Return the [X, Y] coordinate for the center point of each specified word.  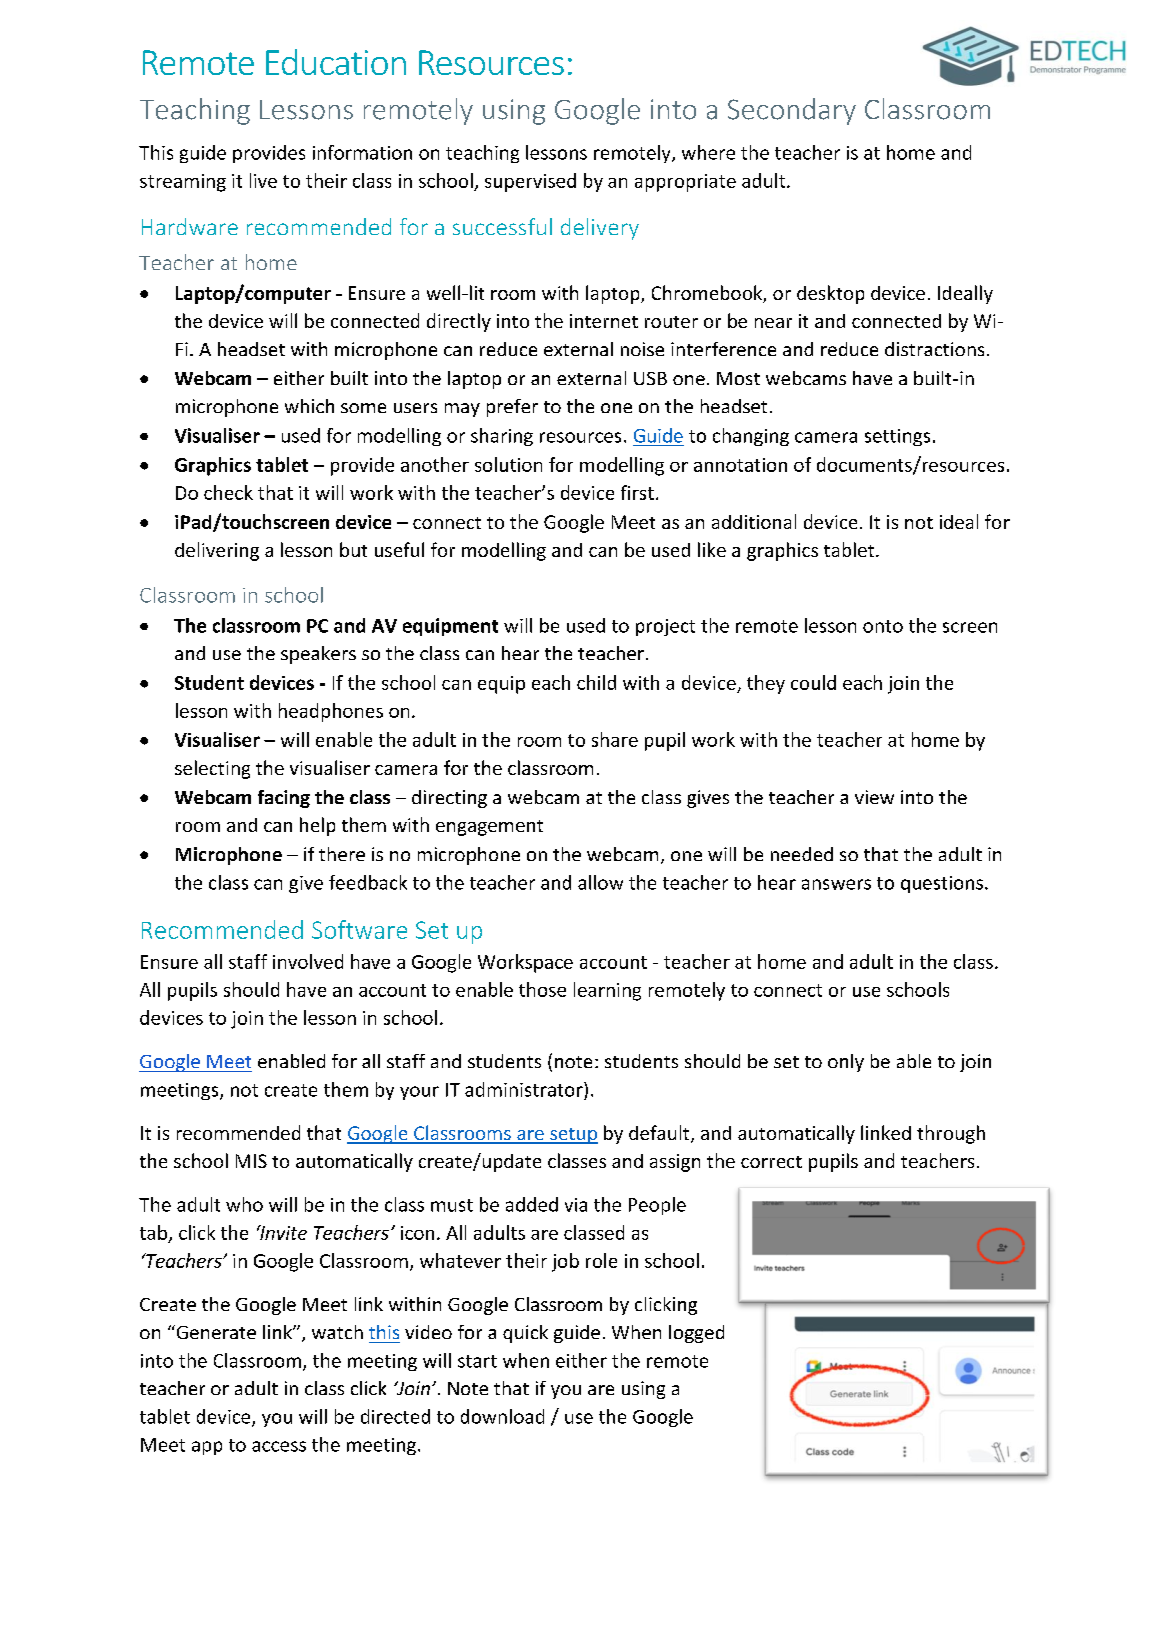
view [874, 797]
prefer [512, 408]
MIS [251, 1161]
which [309, 406]
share [615, 739]
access [279, 1446]
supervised [530, 182]
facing [284, 799]
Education [336, 62]
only [846, 1063]
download [502, 1416]
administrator [525, 1089]
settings [897, 437]
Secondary [792, 111]
